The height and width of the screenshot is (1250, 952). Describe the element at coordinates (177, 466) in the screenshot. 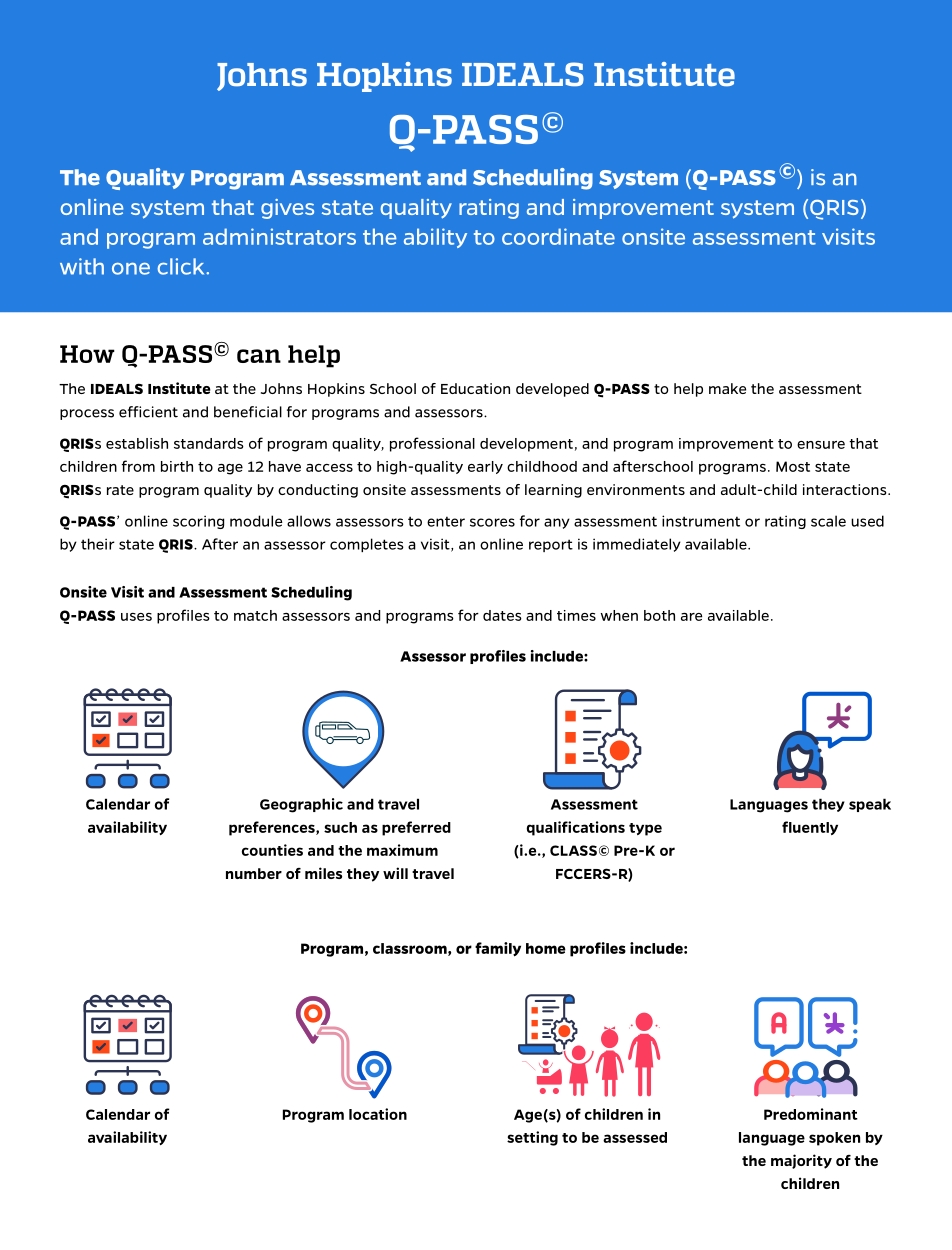

I see `birth` at that location.
